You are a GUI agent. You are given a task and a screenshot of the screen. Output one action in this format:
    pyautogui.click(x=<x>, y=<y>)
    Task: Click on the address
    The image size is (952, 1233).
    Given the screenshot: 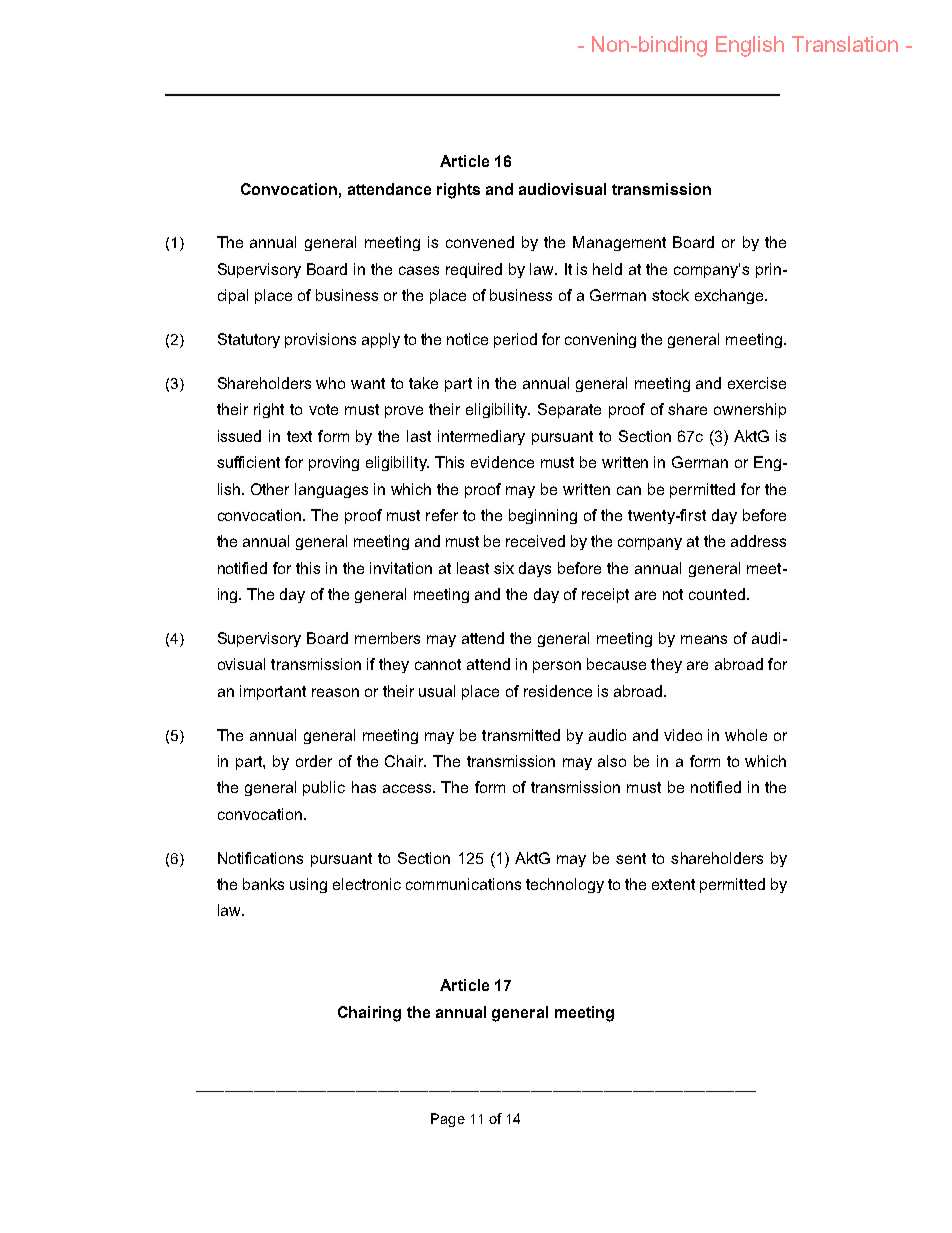 What is the action you would take?
    pyautogui.click(x=758, y=541)
